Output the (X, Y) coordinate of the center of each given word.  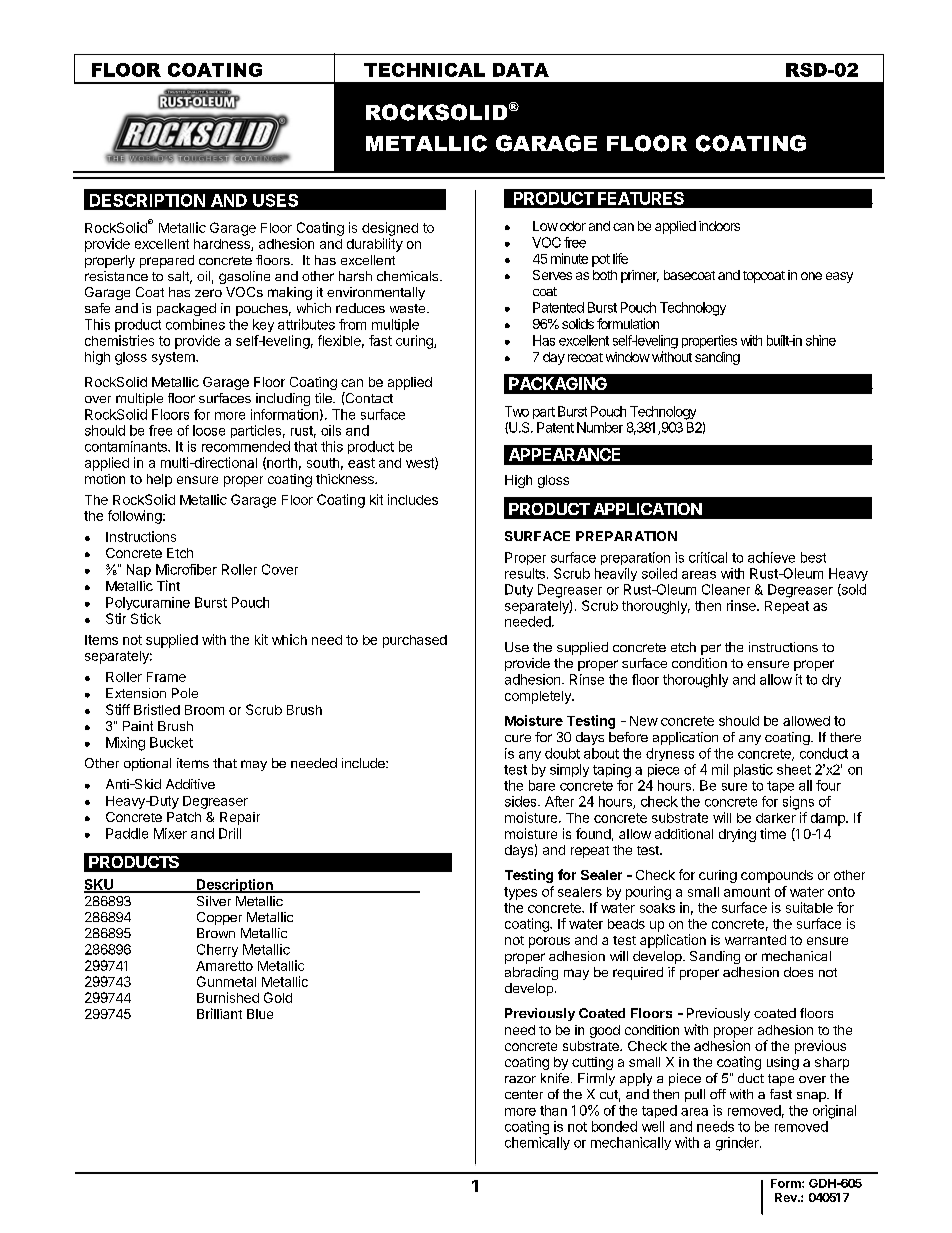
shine (821, 340)
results (525, 573)
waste (407, 308)
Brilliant (219, 1013)
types (520, 893)
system (174, 358)
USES (275, 200)
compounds (777, 876)
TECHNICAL (424, 70)
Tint (168, 585)
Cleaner (726, 589)
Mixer (170, 833)
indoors (719, 226)
